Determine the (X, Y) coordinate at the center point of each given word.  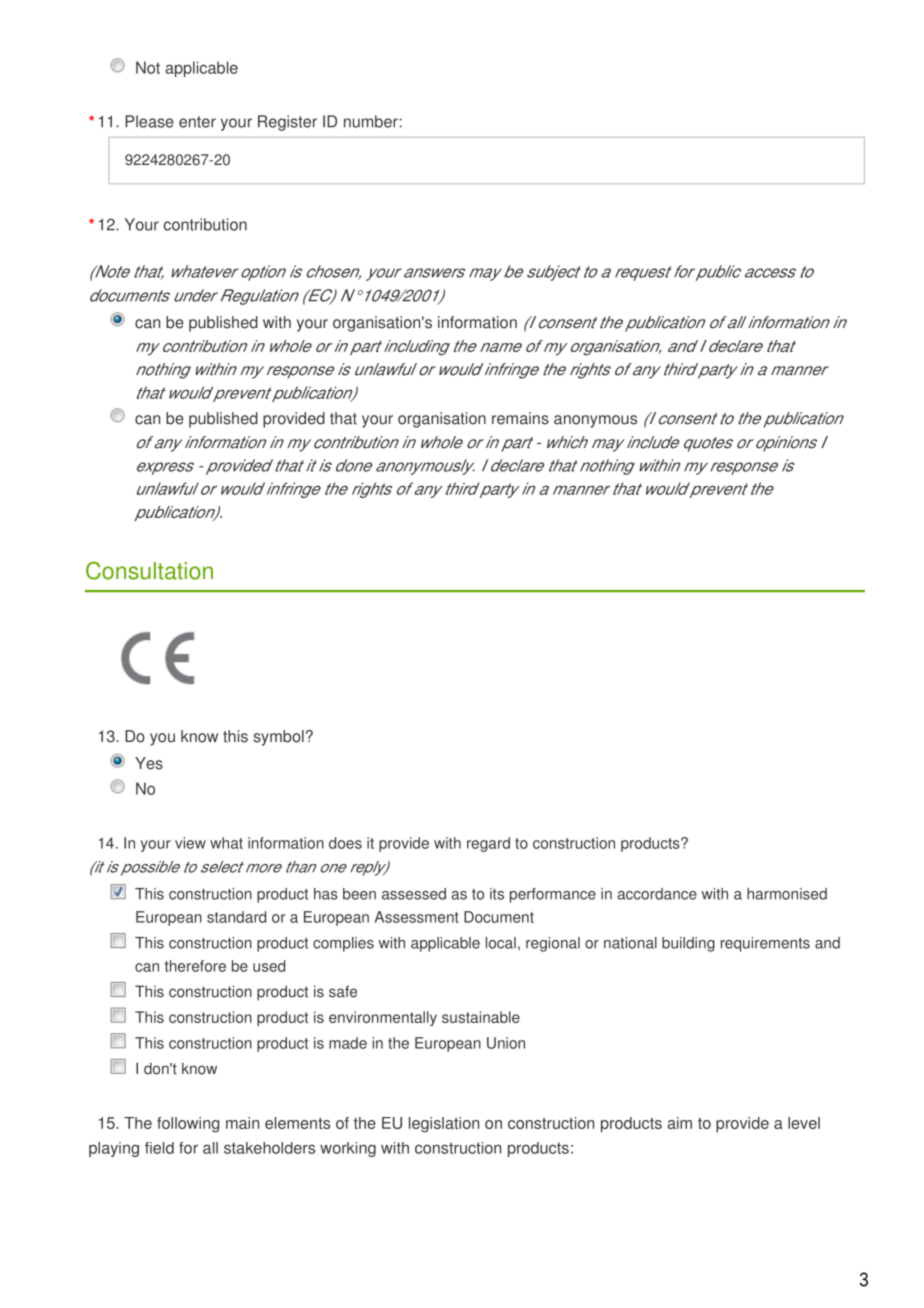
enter (197, 122)
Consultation (149, 571)
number (371, 121)
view (190, 843)
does (345, 843)
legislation (444, 1125)
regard (488, 844)
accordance (657, 894)
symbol (279, 738)
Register (287, 123)
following (188, 1125)
